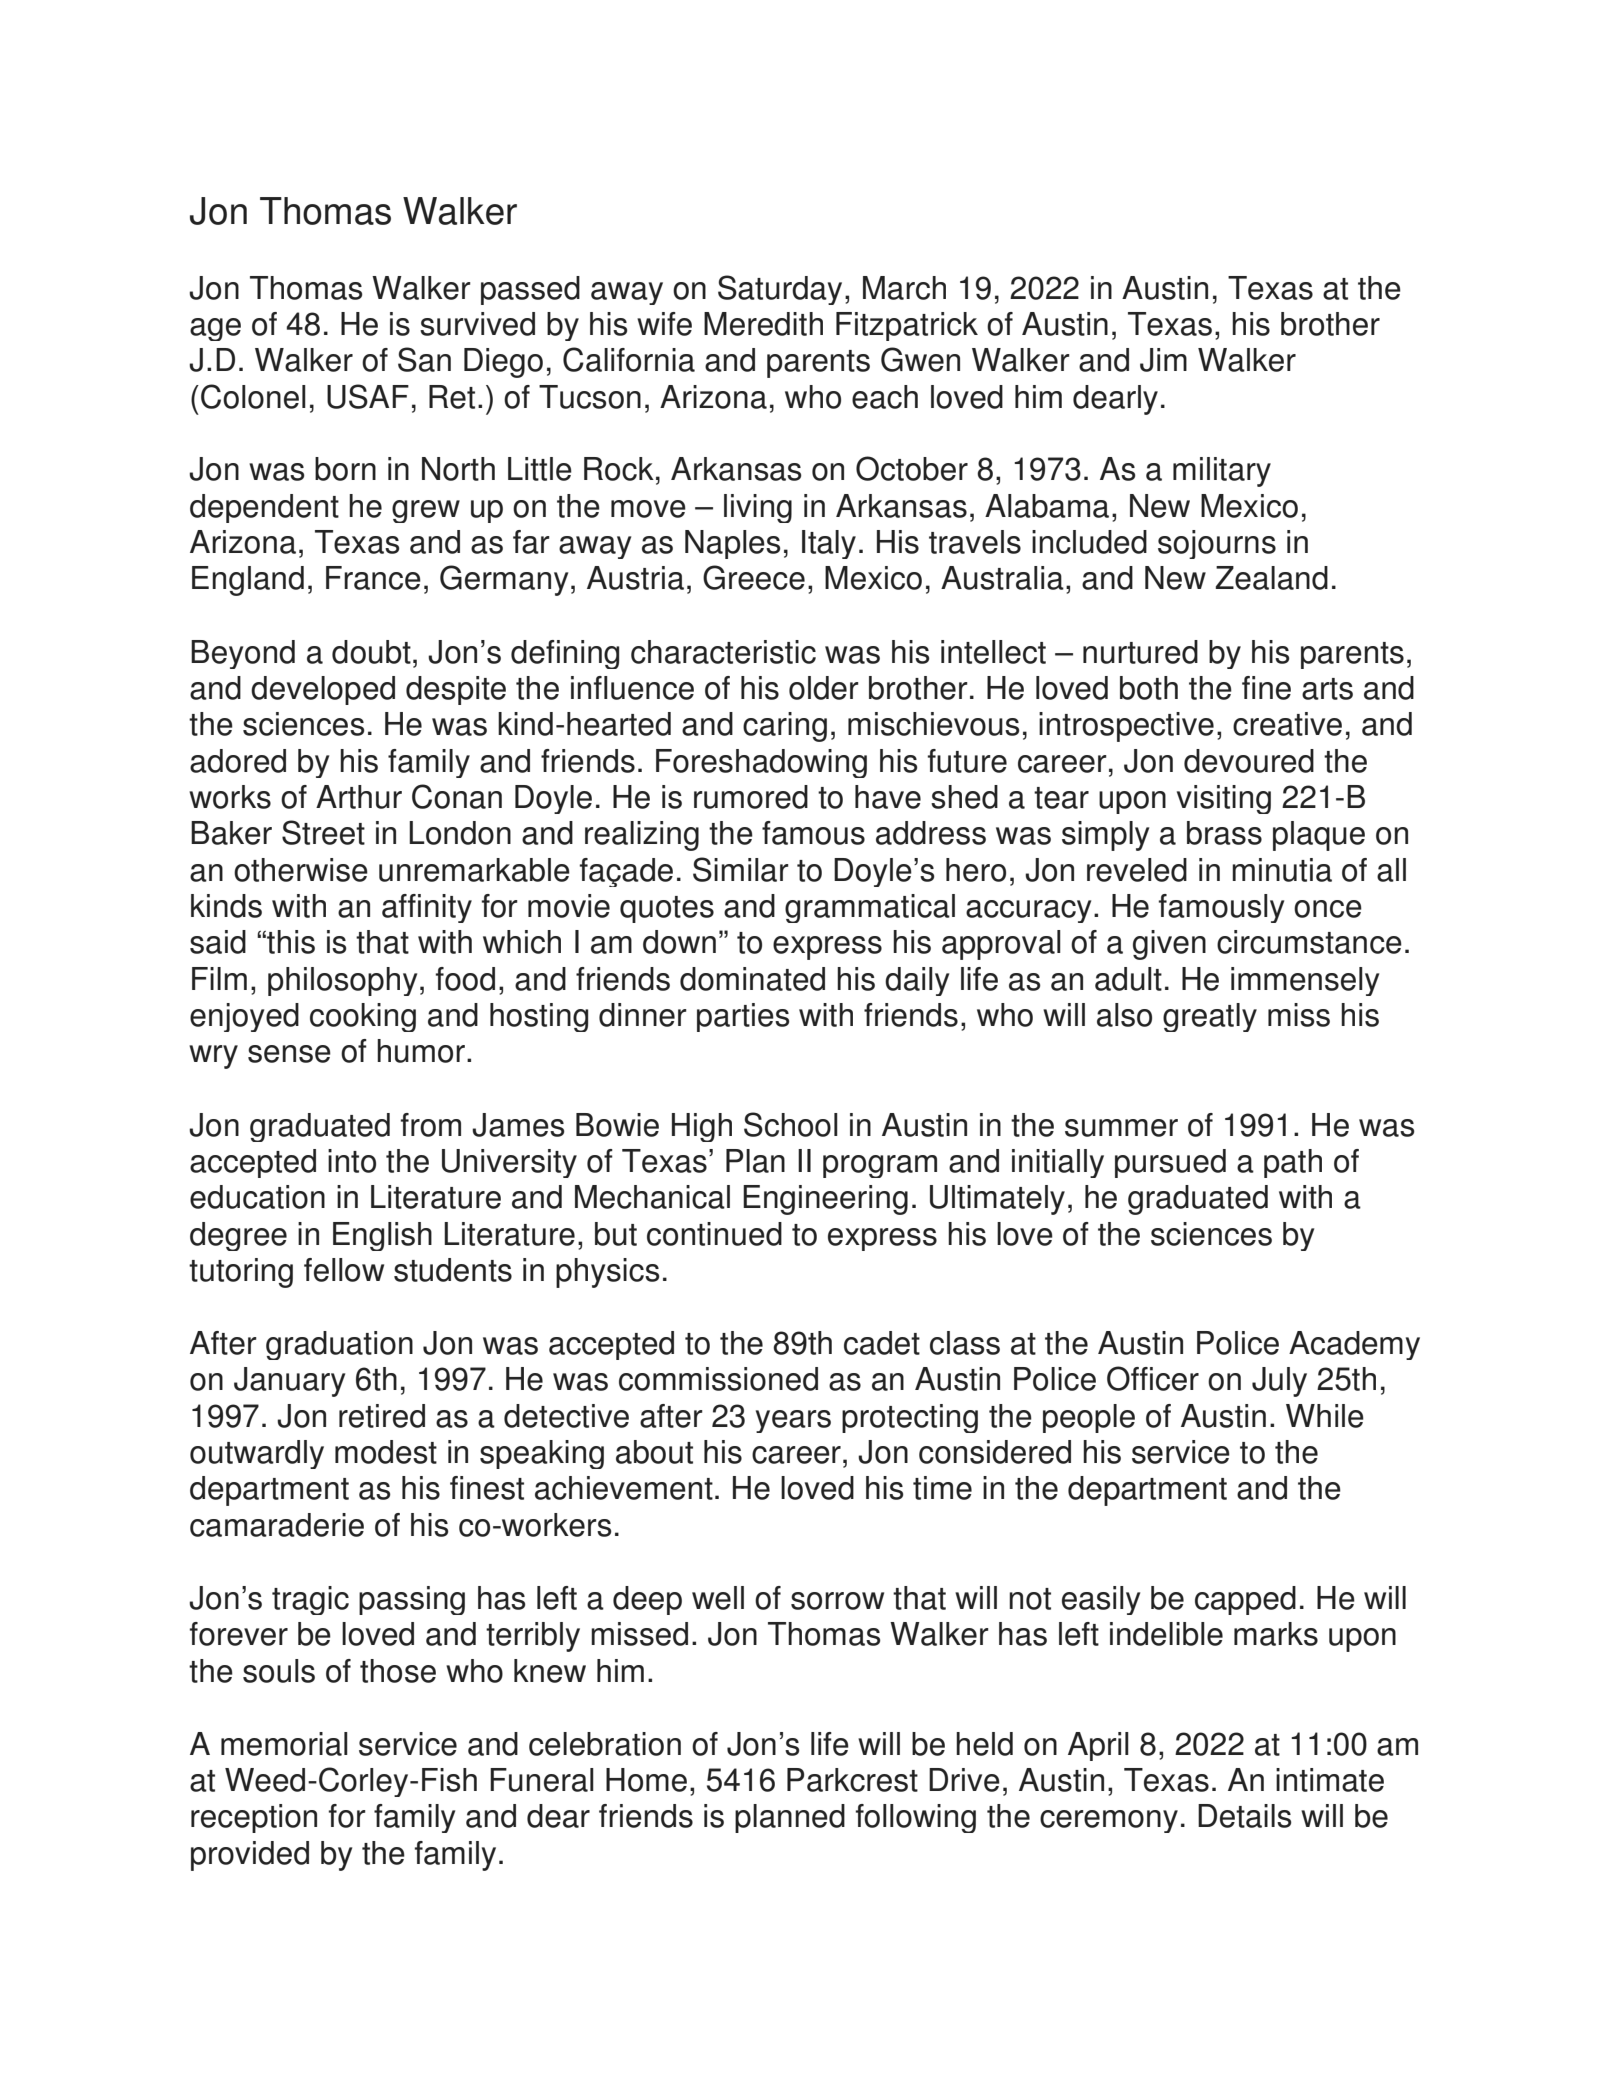 The width and height of the screenshot is (1611, 2085). Describe the element at coordinates (1279, 1382) in the screenshot. I see `July` at that location.
